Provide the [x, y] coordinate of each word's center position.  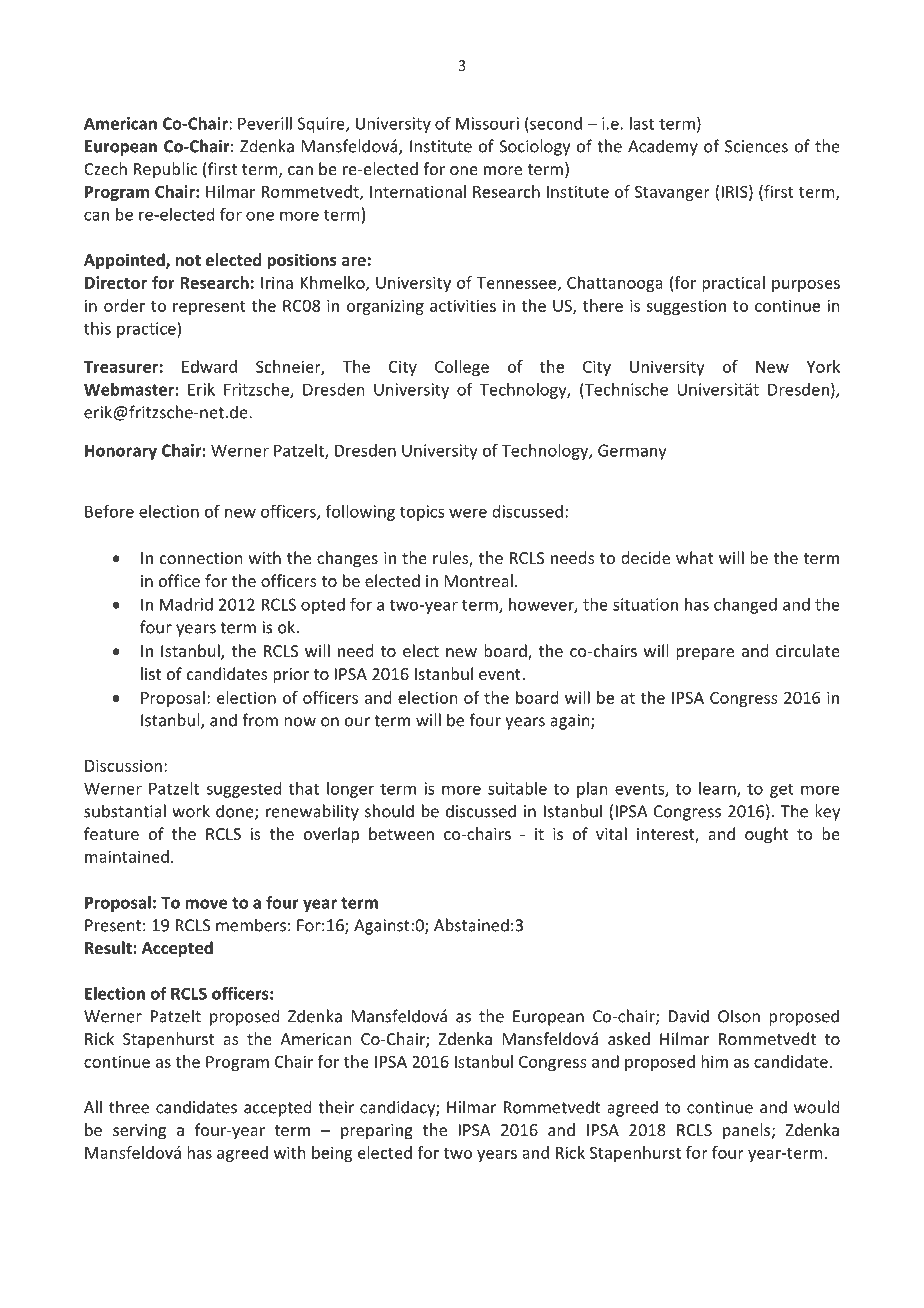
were [468, 513]
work [191, 811]
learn [718, 789]
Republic [165, 170]
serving [139, 1132]
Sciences [756, 146]
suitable [517, 788]
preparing [377, 1132]
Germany [632, 452]
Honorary [121, 452]
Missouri [487, 123]
